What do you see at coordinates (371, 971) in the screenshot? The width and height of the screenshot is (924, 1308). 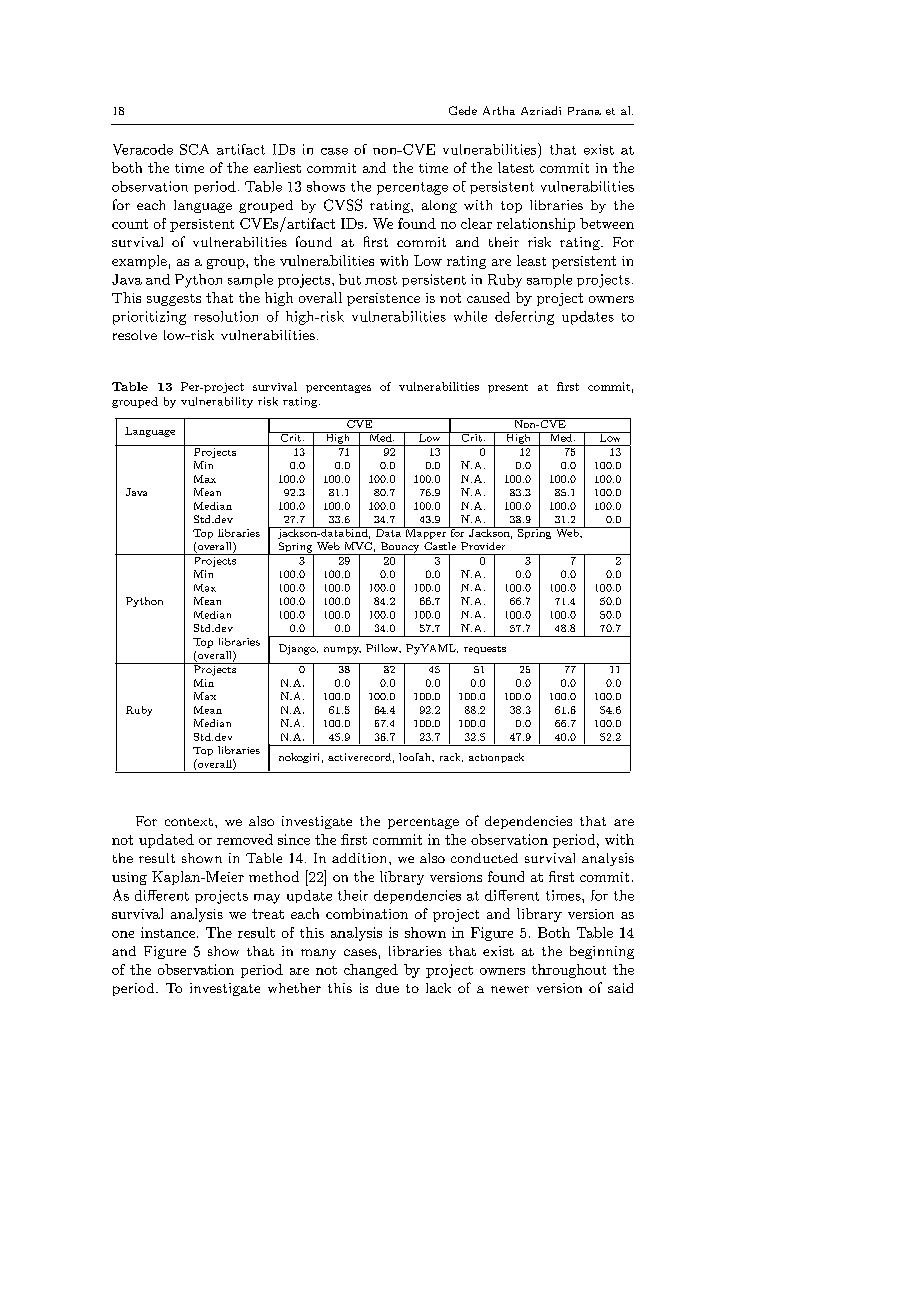 I see `changed` at bounding box center [371, 971].
